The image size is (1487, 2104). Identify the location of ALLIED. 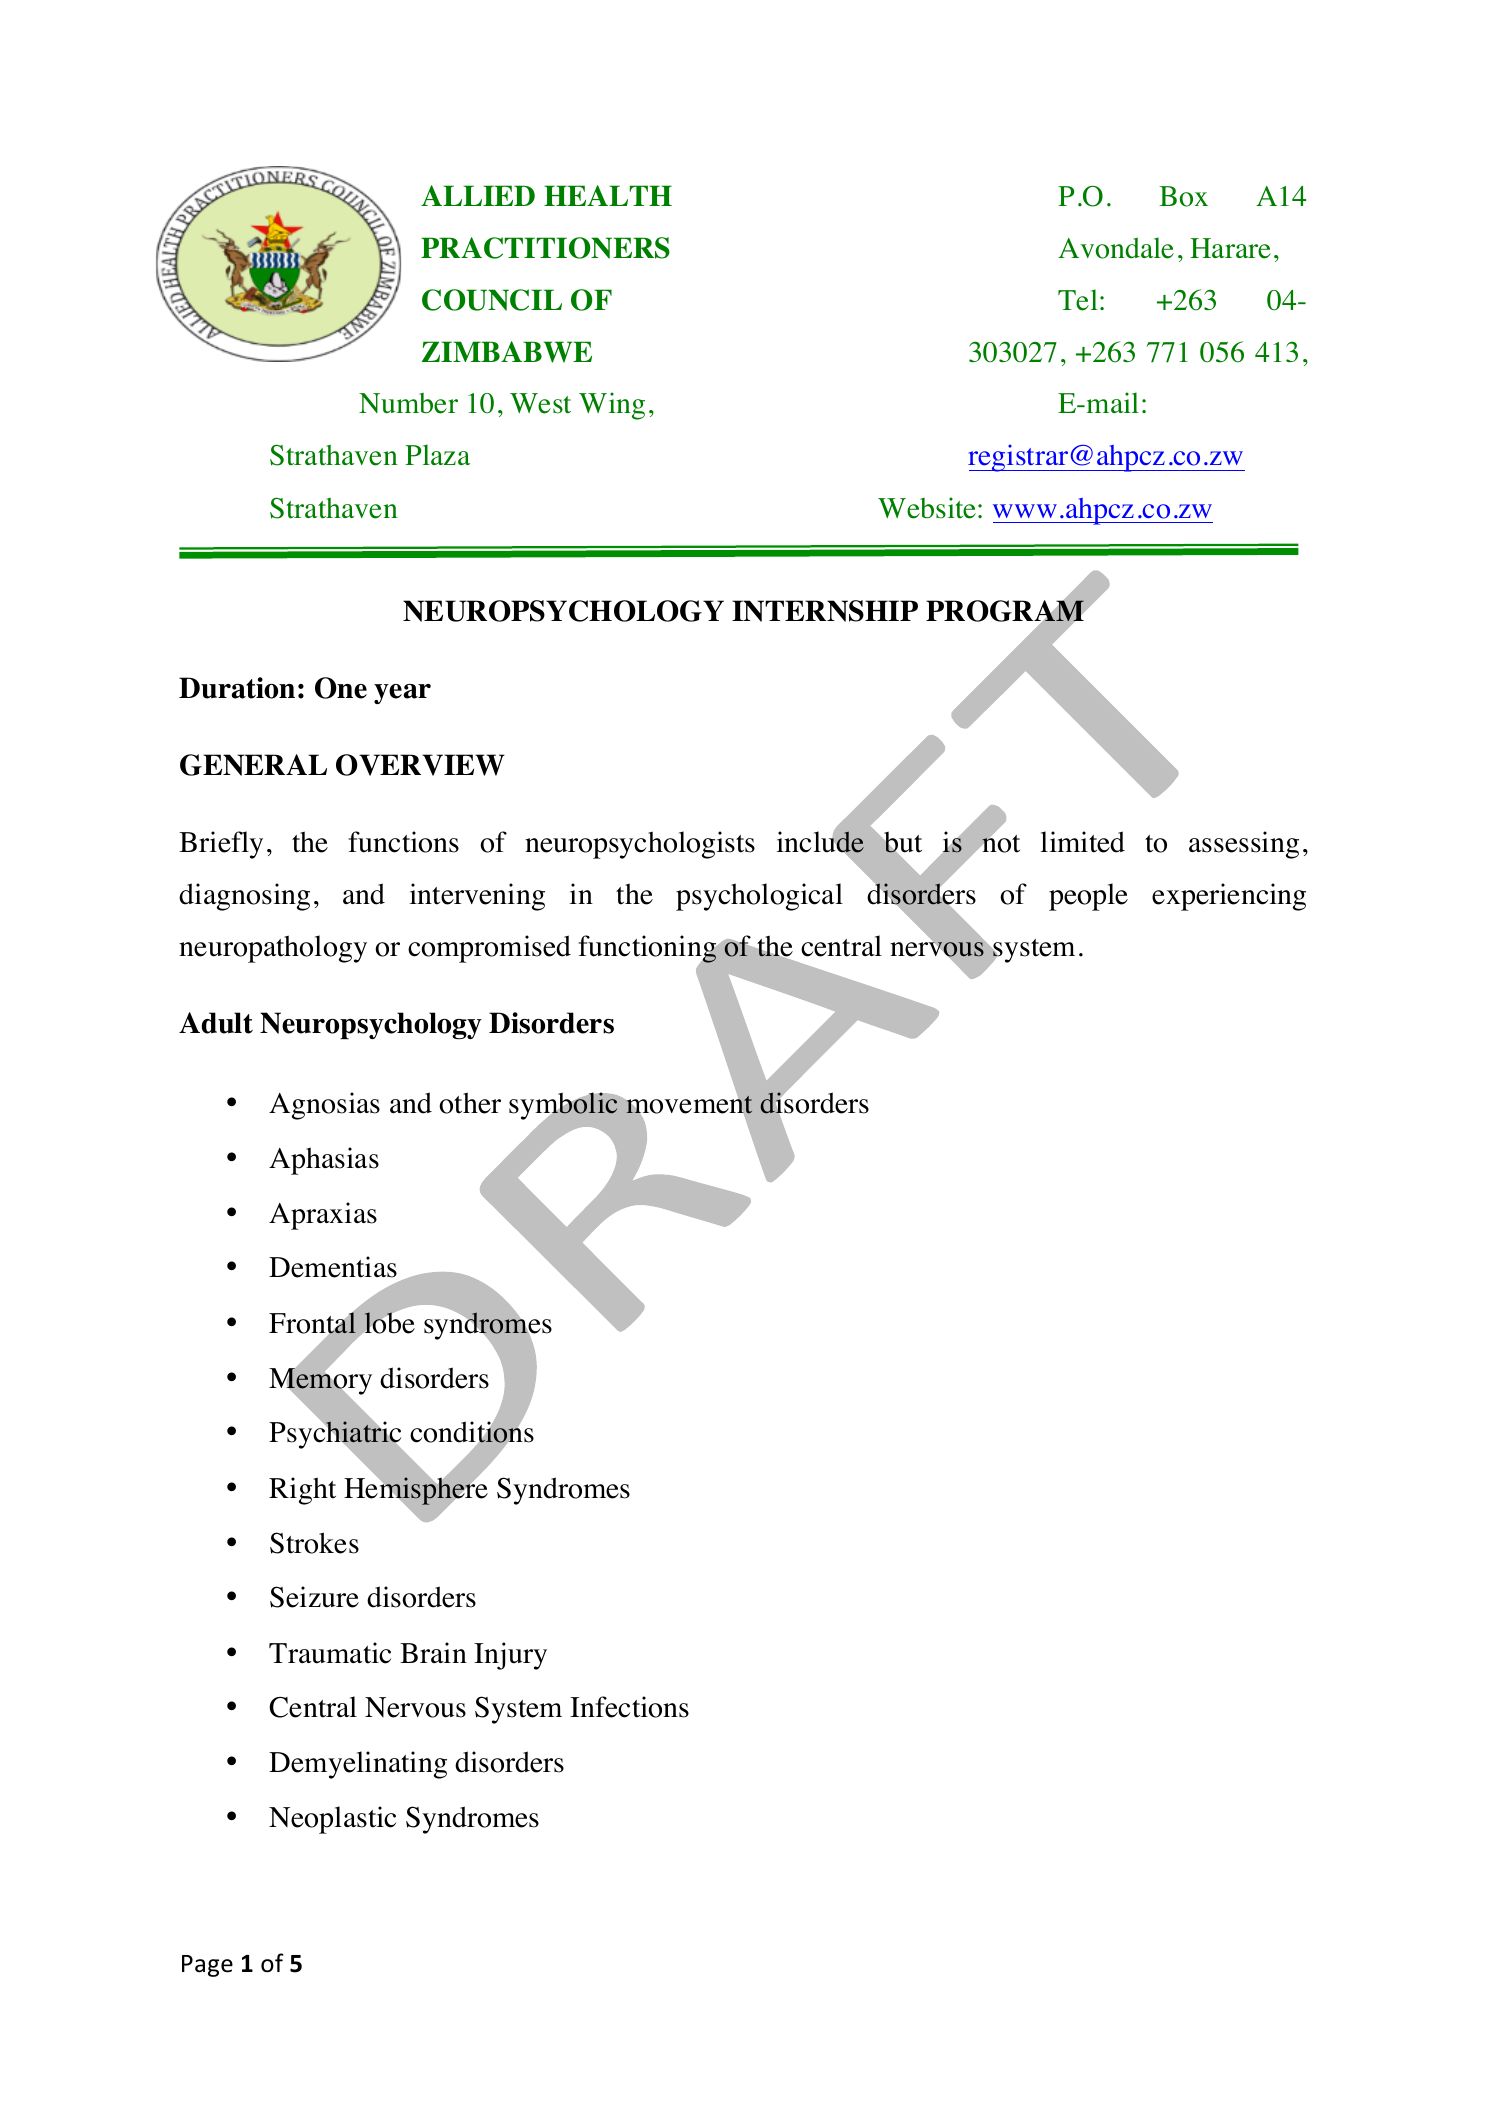
(478, 195).
